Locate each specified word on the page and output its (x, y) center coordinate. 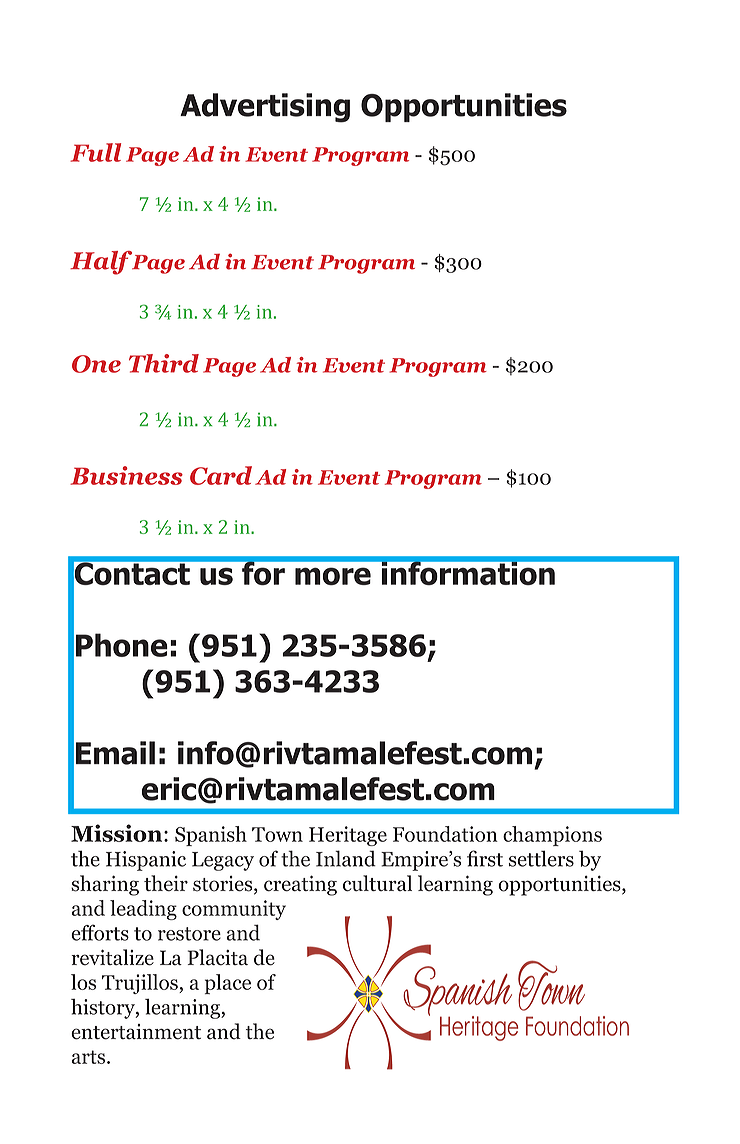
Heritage (348, 836)
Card (221, 475)
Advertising (265, 108)
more (333, 576)
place (228, 984)
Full (95, 152)
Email (115, 753)
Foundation (445, 834)
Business (126, 475)
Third (164, 363)
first (485, 858)
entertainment (136, 1032)
